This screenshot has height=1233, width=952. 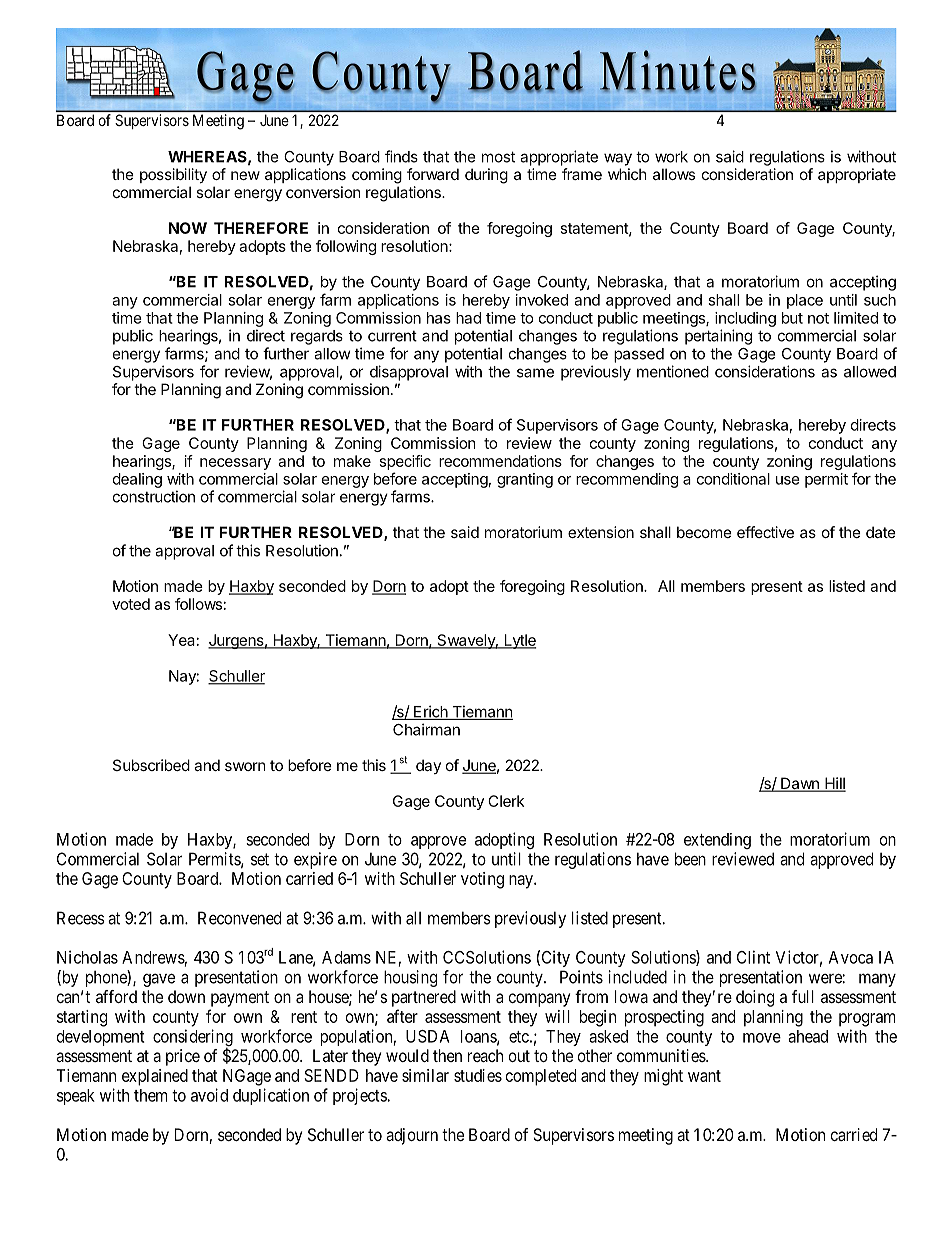 What do you see at coordinates (627, 174) in the screenshot?
I see `which` at bounding box center [627, 174].
